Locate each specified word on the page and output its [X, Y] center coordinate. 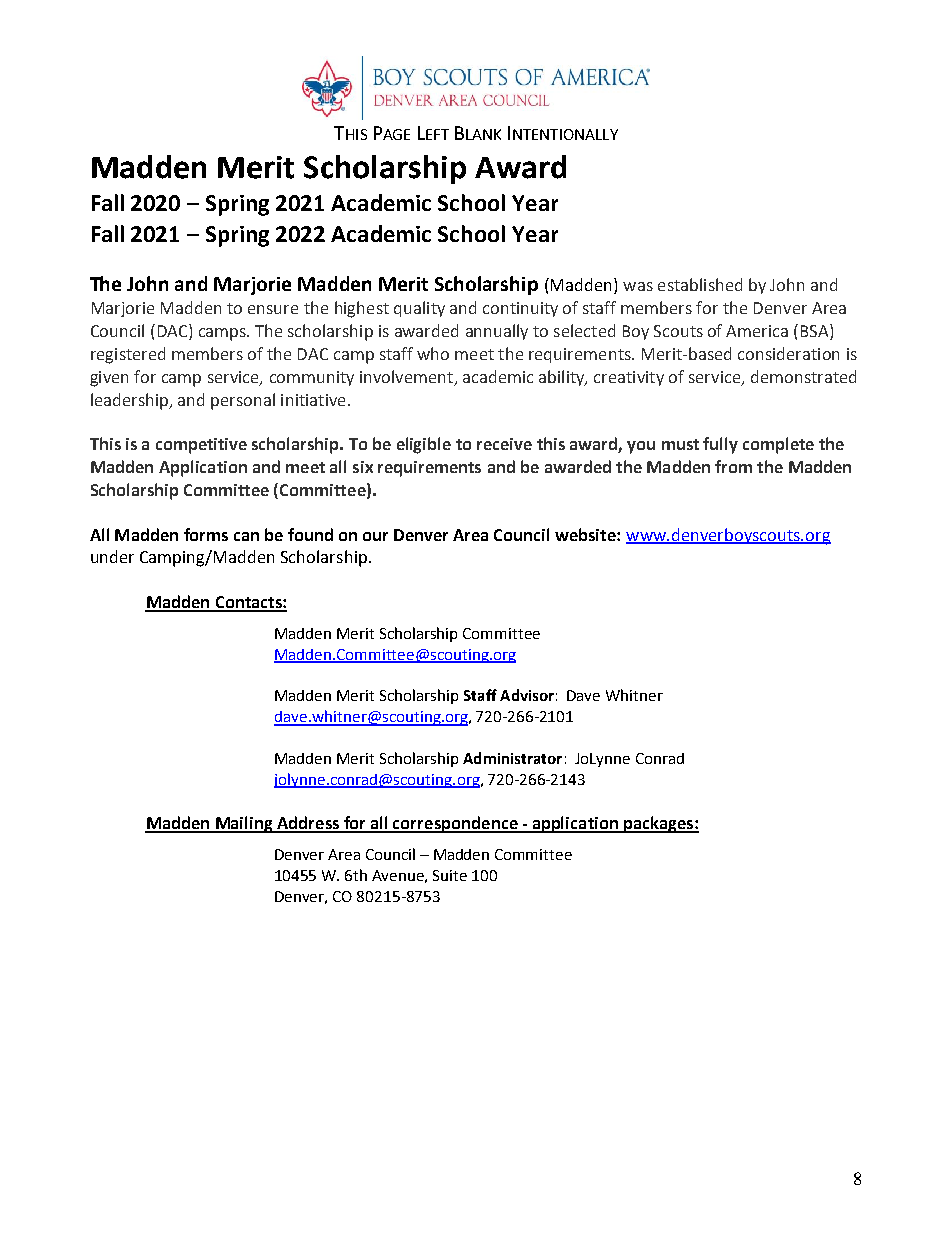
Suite [450, 875]
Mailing [244, 824]
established [700, 284]
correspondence [455, 824]
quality [419, 309]
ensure [273, 309]
